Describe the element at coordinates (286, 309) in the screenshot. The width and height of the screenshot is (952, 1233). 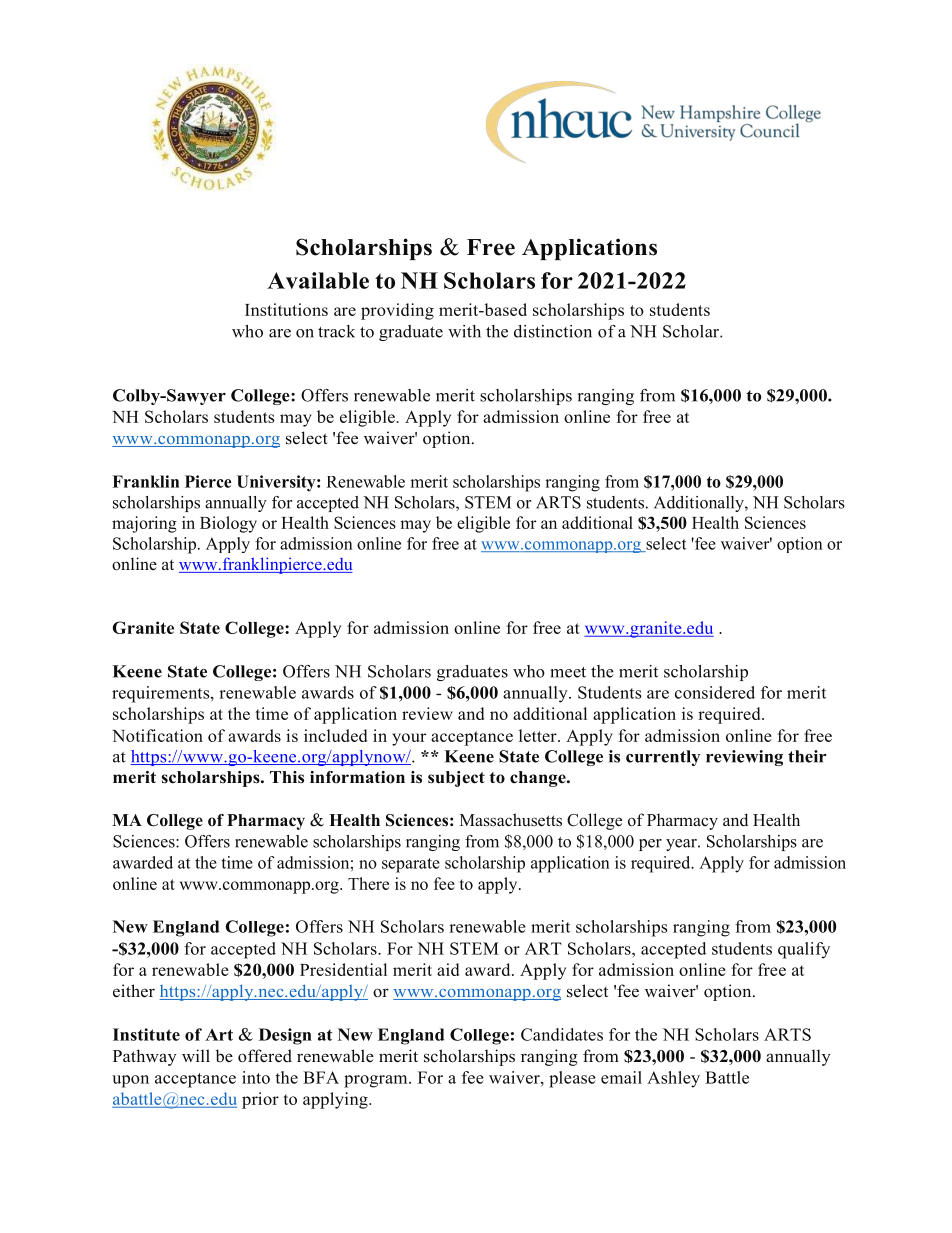
I see `Institutions` at that location.
